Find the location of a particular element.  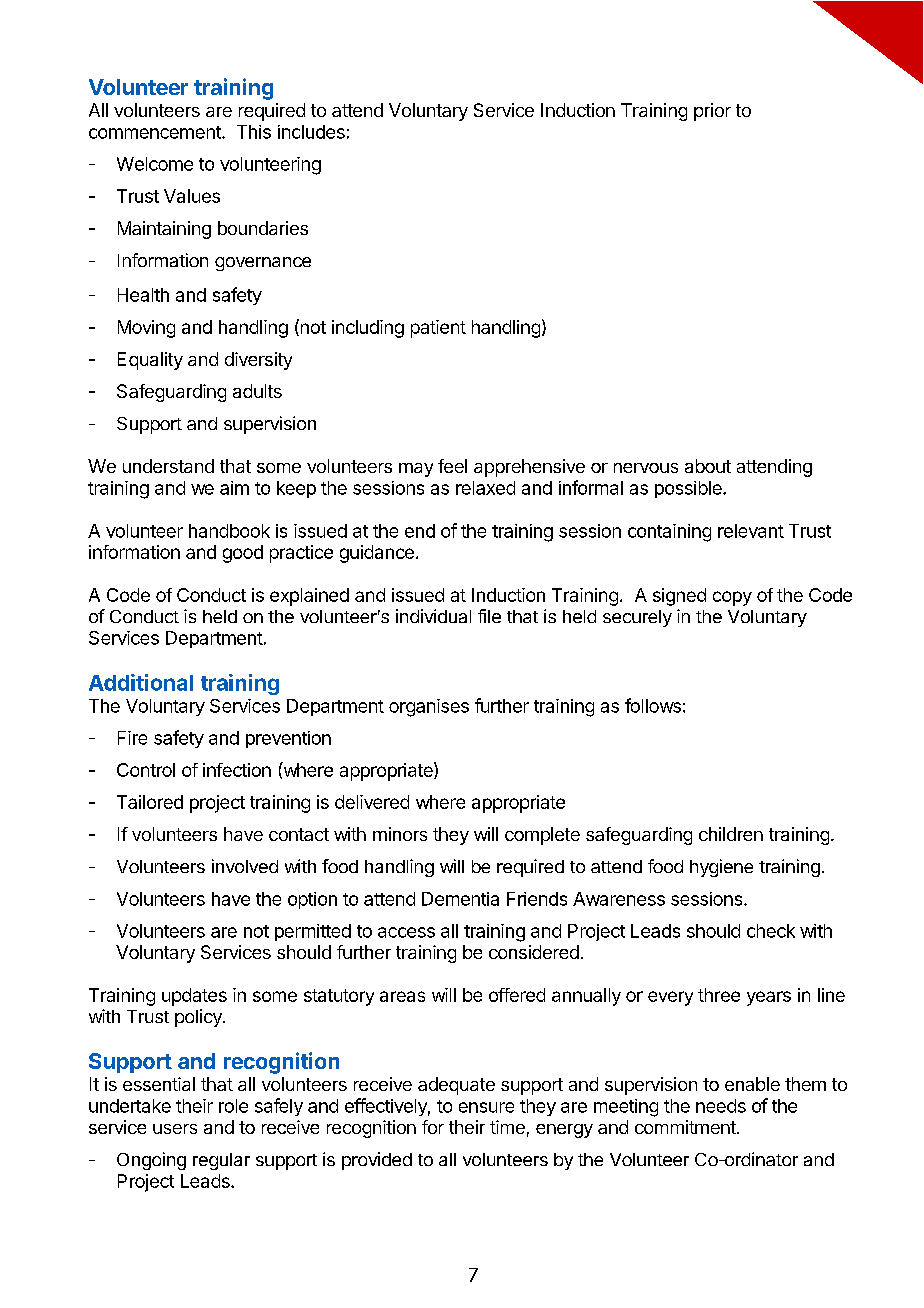

aim is located at coordinates (234, 488).
